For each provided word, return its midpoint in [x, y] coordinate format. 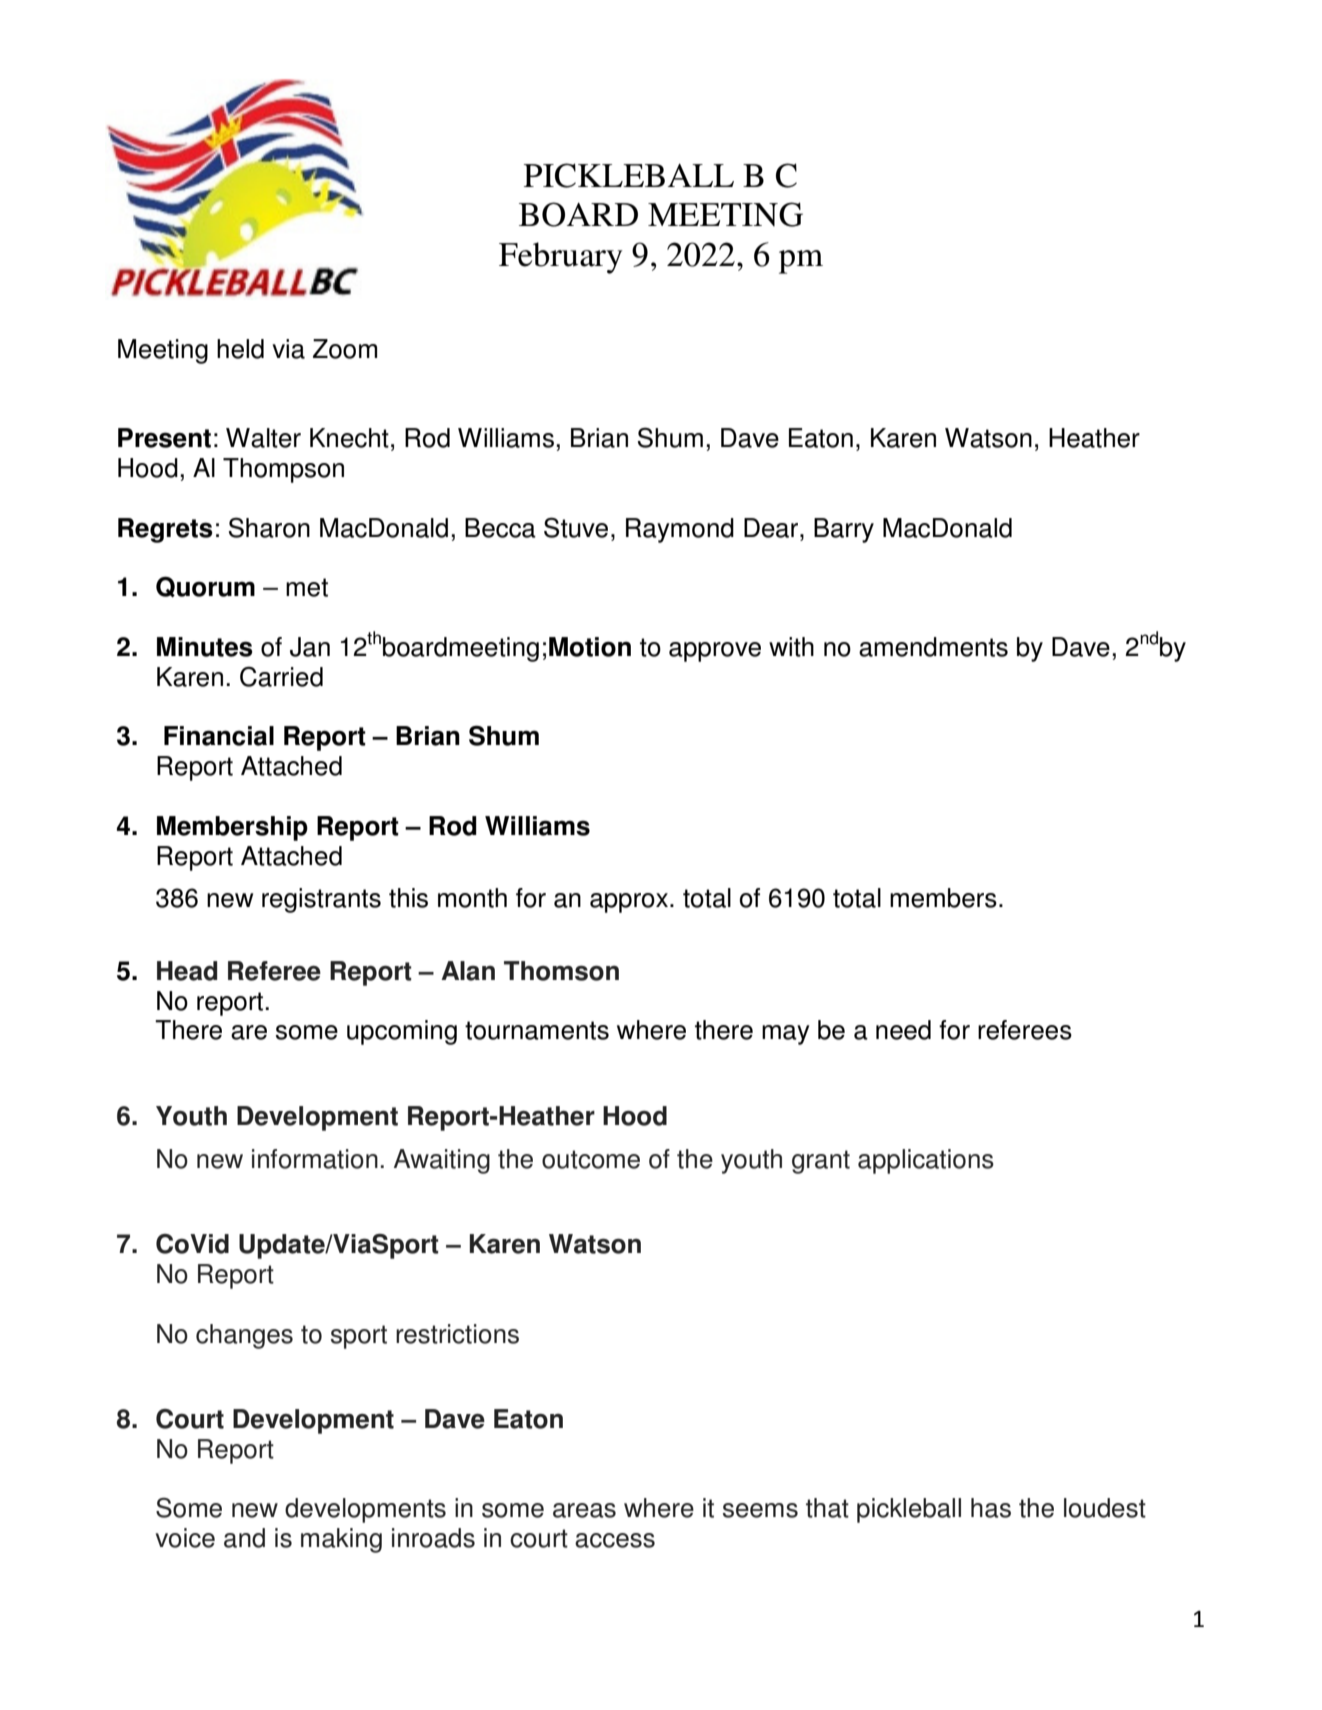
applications [926, 1161]
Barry [844, 530]
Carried [281, 677]
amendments [933, 647]
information [315, 1159]
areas [584, 1510]
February [561, 258]
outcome [591, 1159]
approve [715, 652]
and [244, 1538]
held [240, 349]
